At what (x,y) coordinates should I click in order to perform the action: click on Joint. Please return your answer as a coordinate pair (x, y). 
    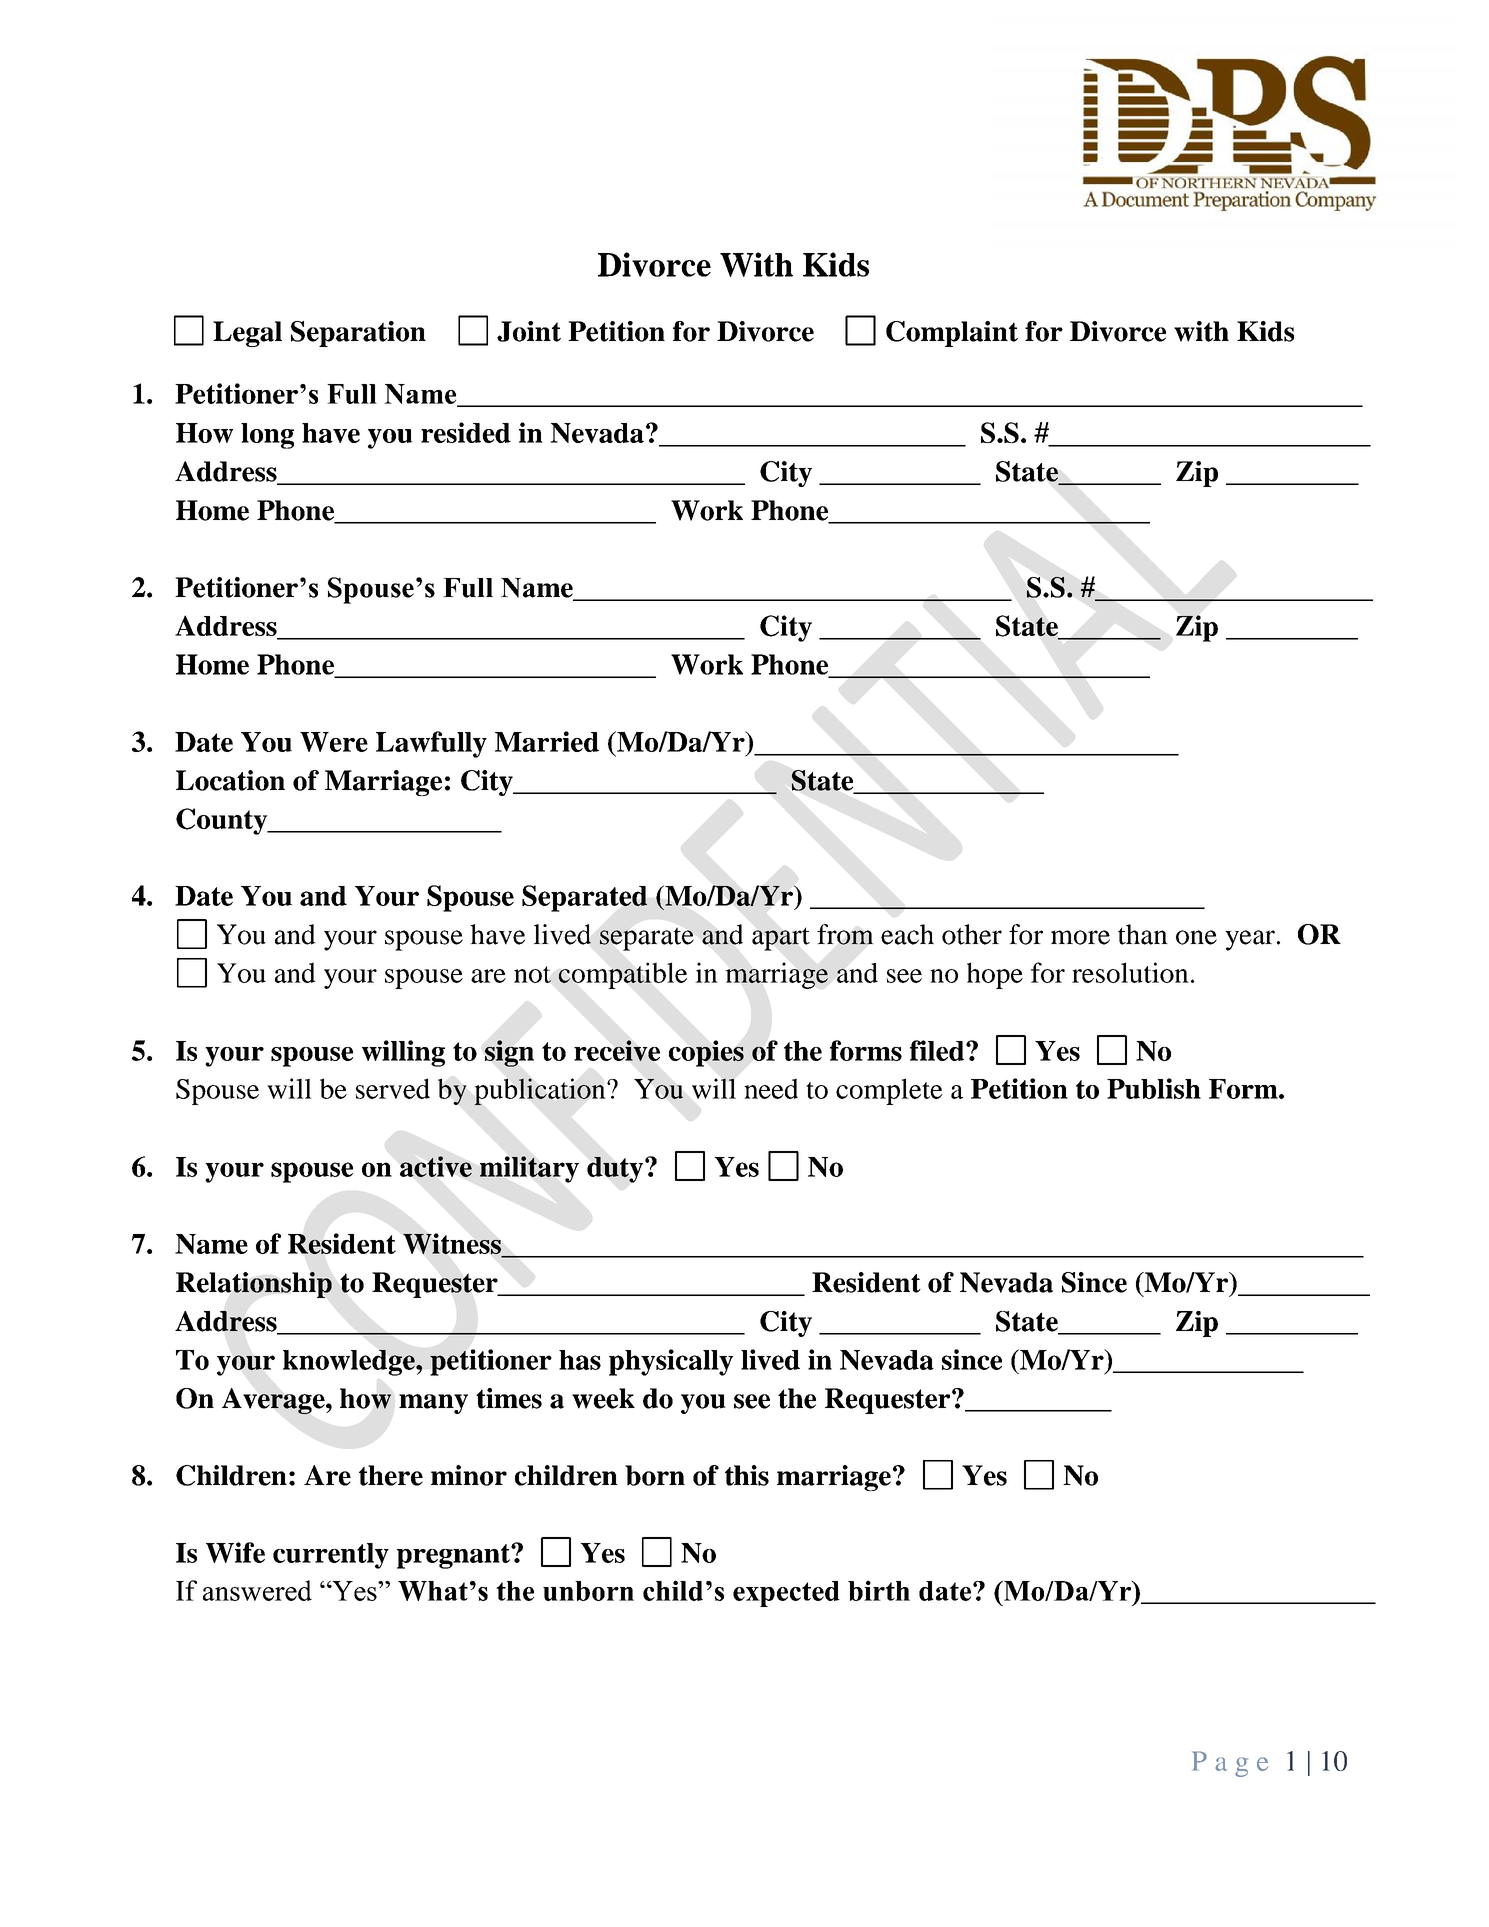
    Looking at the image, I should click on (529, 331).
